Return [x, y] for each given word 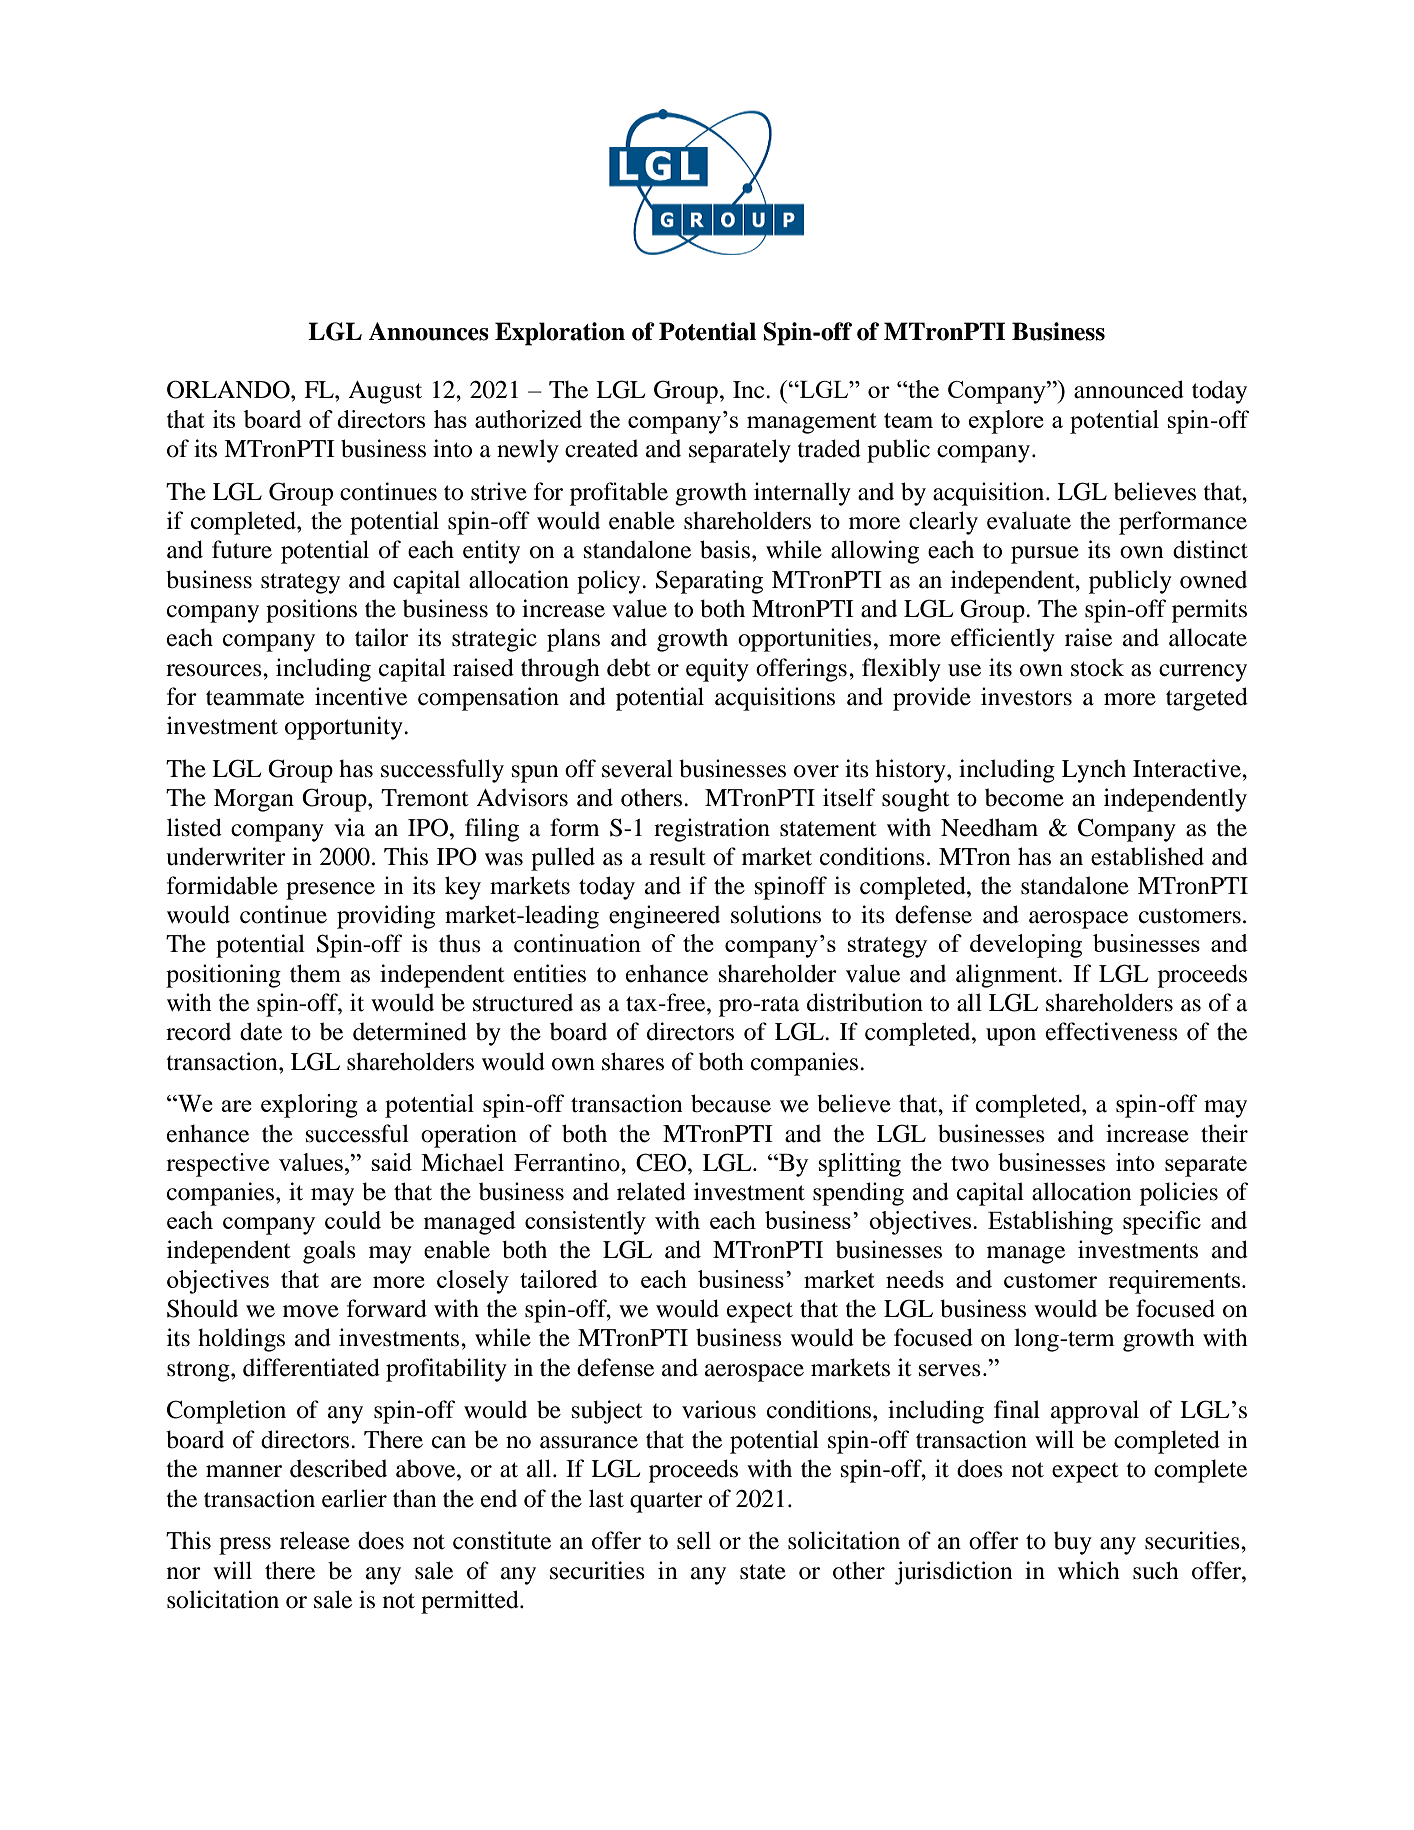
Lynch [1094, 771]
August [385, 392]
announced [1129, 389]
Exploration [560, 334]
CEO [662, 1162]
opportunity [345, 728]
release [315, 1540]
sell [694, 1540]
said [392, 1162]
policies [1179, 1194]
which [1089, 1570]
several [637, 768]
